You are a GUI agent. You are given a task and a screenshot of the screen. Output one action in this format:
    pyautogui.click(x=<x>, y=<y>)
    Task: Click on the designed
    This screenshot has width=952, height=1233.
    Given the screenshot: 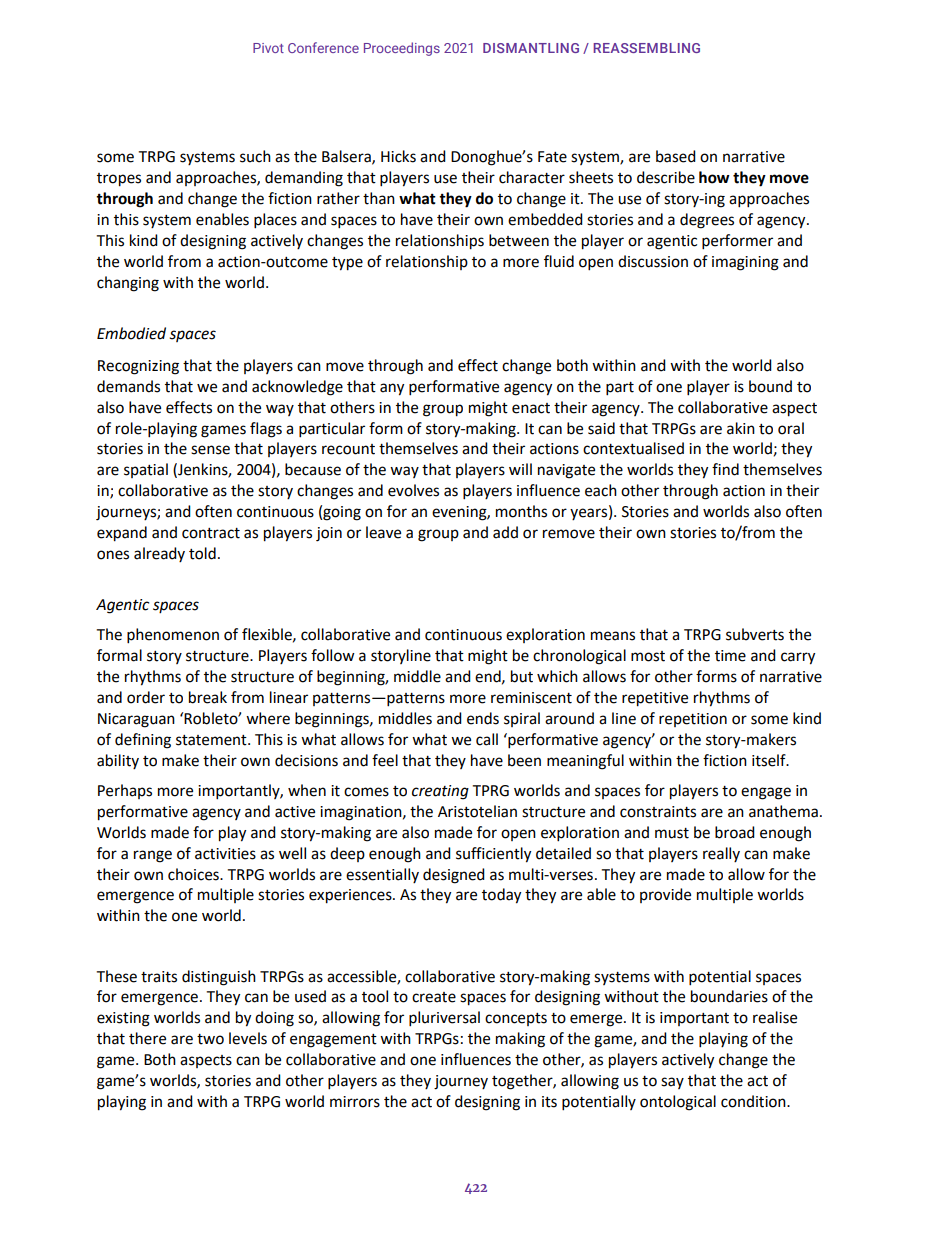 What is the action you would take?
    pyautogui.click(x=454, y=876)
